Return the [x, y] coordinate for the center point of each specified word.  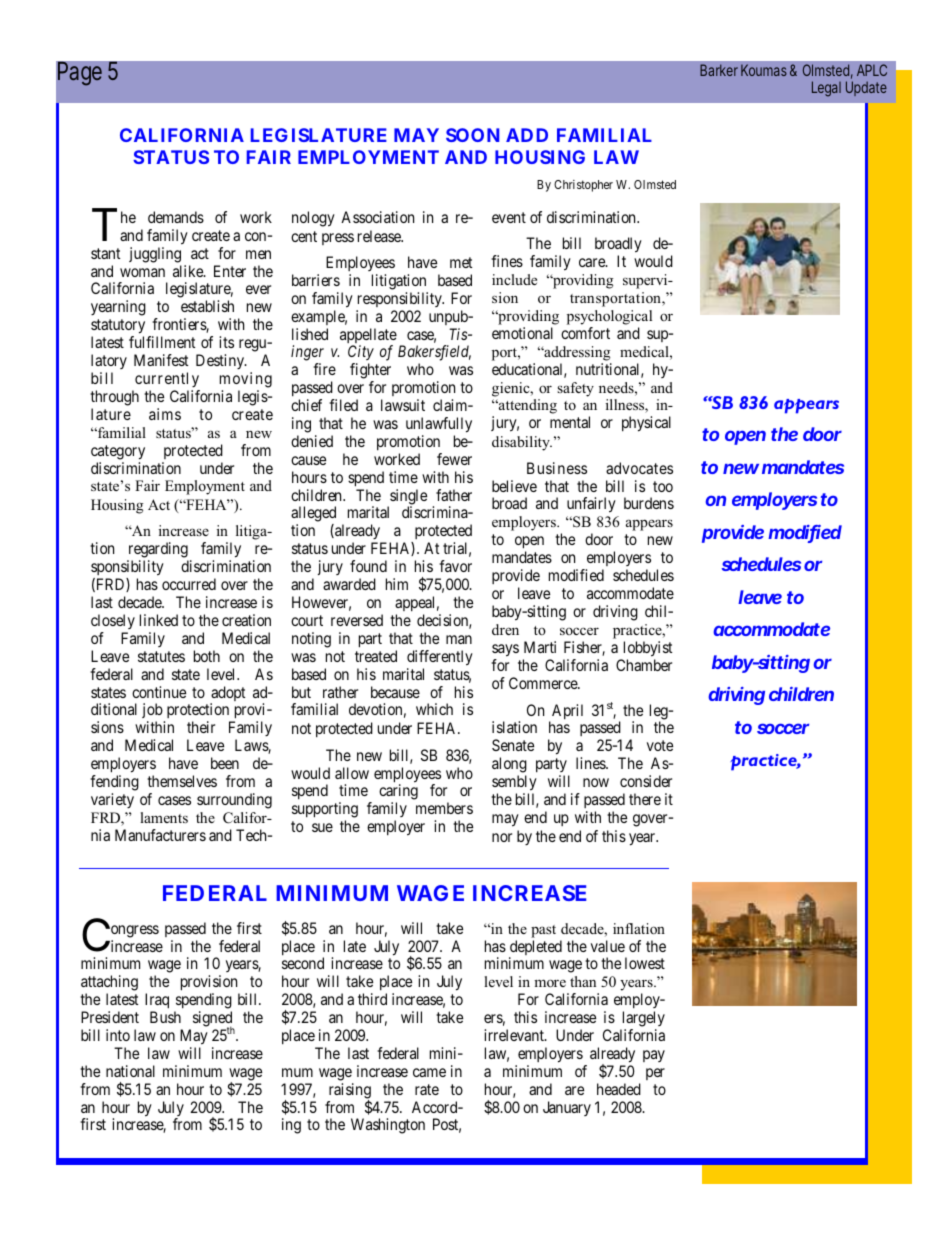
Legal [826, 89]
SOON [472, 135]
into [118, 1035]
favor [455, 566]
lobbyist [648, 649]
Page [80, 73]
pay [654, 1056]
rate [427, 1089]
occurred [189, 584]
